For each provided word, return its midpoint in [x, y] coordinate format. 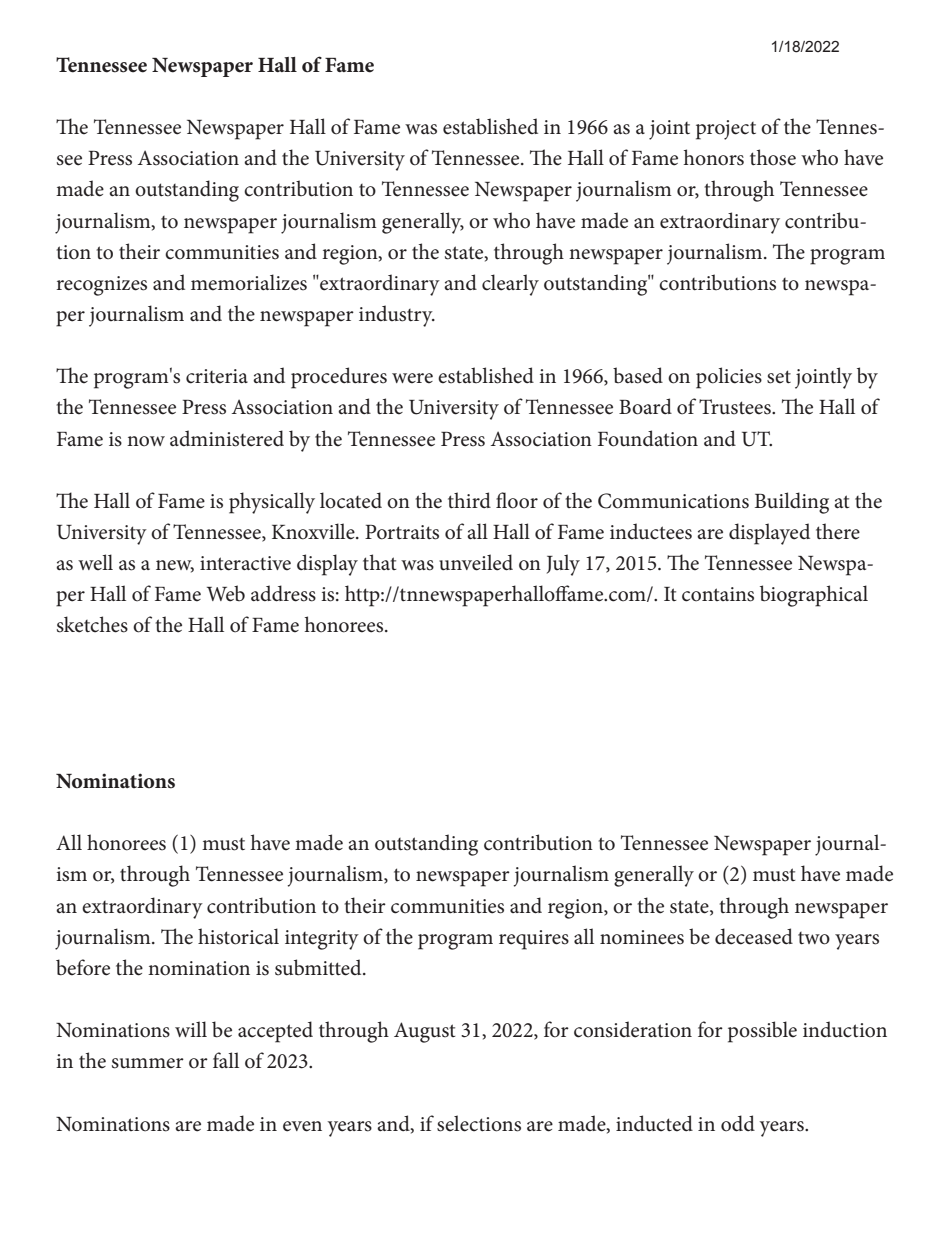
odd [738, 1123]
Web [226, 593]
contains [718, 594]
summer [148, 1063]
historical [238, 936]
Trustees [736, 407]
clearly [510, 285]
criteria [217, 376]
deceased [754, 936]
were [412, 378]
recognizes [102, 286]
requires [534, 940]
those [773, 157]
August [424, 1032]
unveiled [476, 562]
